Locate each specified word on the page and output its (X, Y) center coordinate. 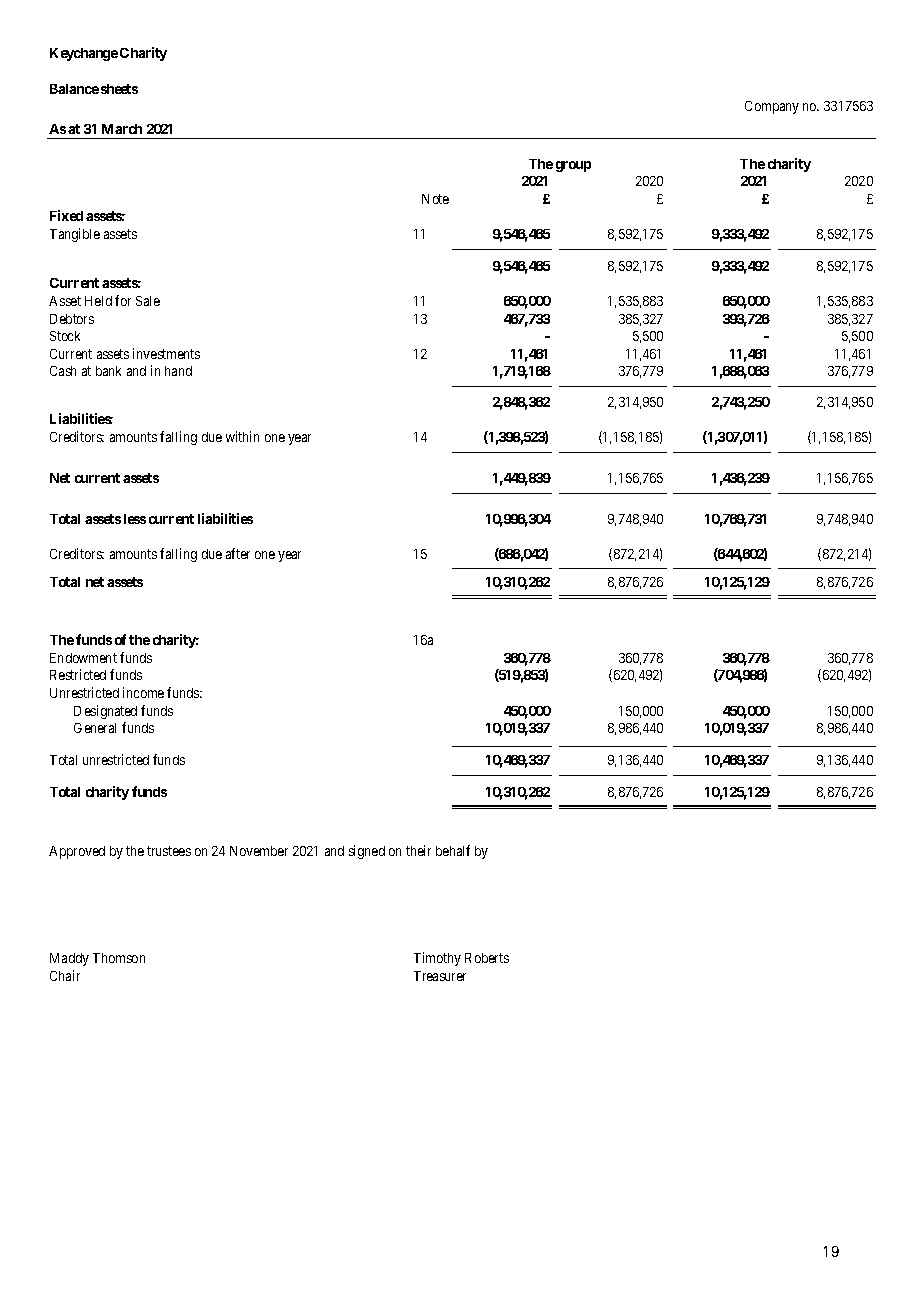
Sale (148, 301)
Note (435, 199)
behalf (453, 850)
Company (772, 107)
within (242, 436)
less (135, 519)
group (573, 166)
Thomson (119, 958)
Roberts (487, 958)
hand (178, 371)
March (122, 129)
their (418, 850)
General (95, 728)
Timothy (437, 959)
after (238, 553)
